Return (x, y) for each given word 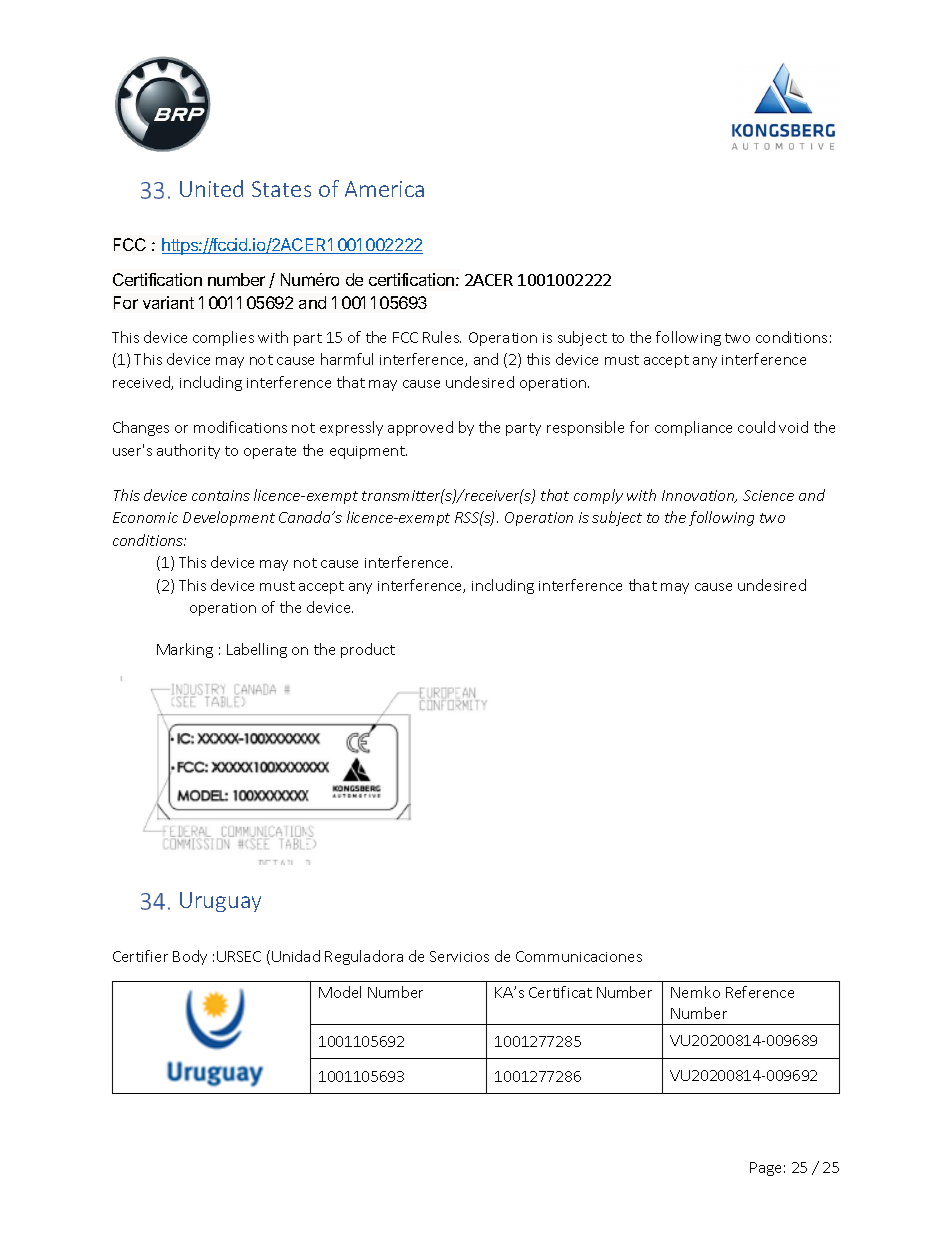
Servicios (459, 956)
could (756, 427)
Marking (185, 650)
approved (420, 428)
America (384, 189)
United (211, 188)
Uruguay (220, 902)
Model (340, 992)
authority (188, 451)
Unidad (296, 956)
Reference (760, 992)
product (368, 650)
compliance (693, 428)
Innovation (699, 496)
